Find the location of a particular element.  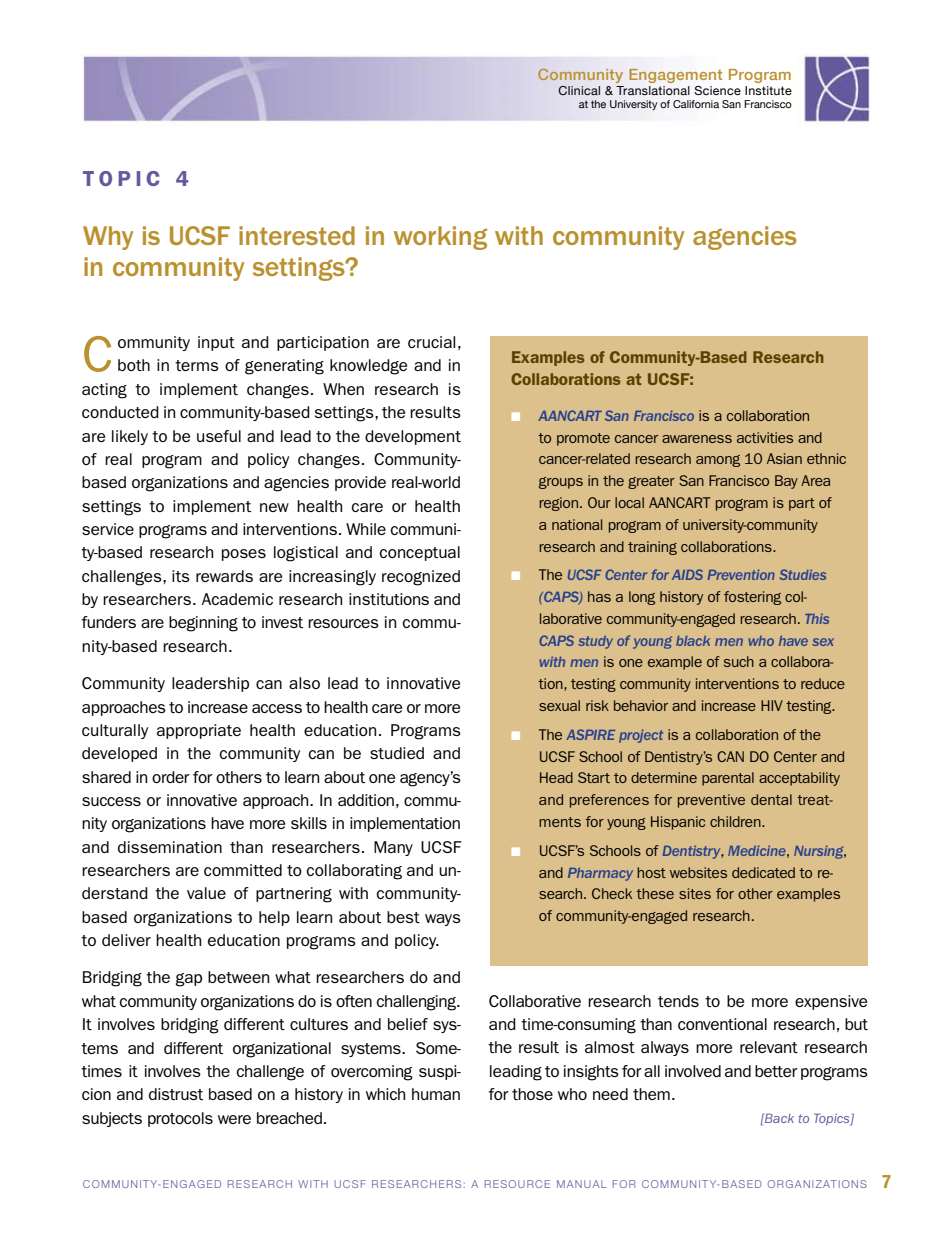

crucial is located at coordinates (431, 342).
